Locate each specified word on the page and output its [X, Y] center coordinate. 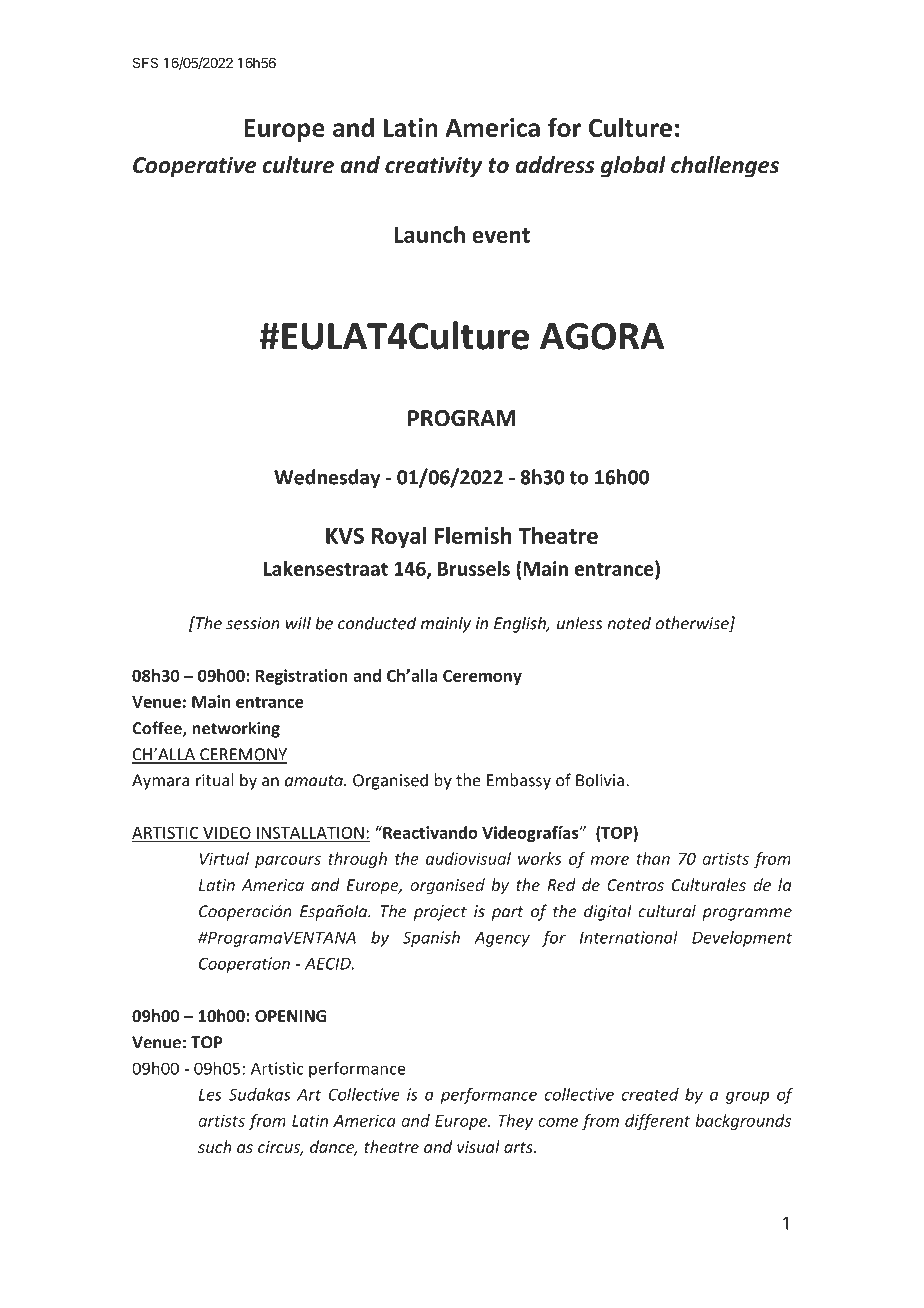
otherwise [693, 624]
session [253, 623]
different [657, 1122]
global [633, 167]
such [215, 1146]
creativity [433, 167]
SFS [145, 62]
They [515, 1122]
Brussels [474, 568]
